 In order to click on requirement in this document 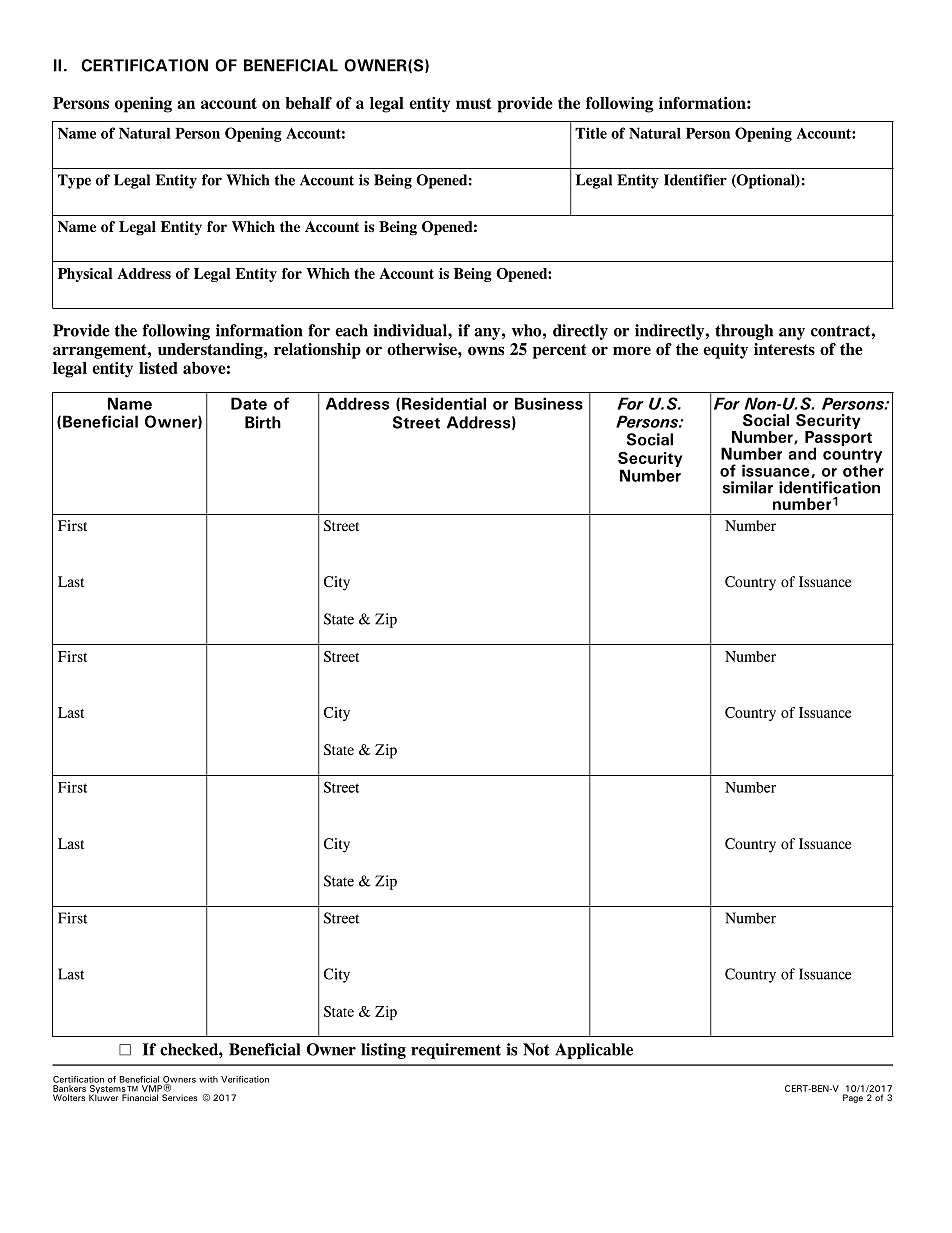, I will do `click(456, 1051)`.
